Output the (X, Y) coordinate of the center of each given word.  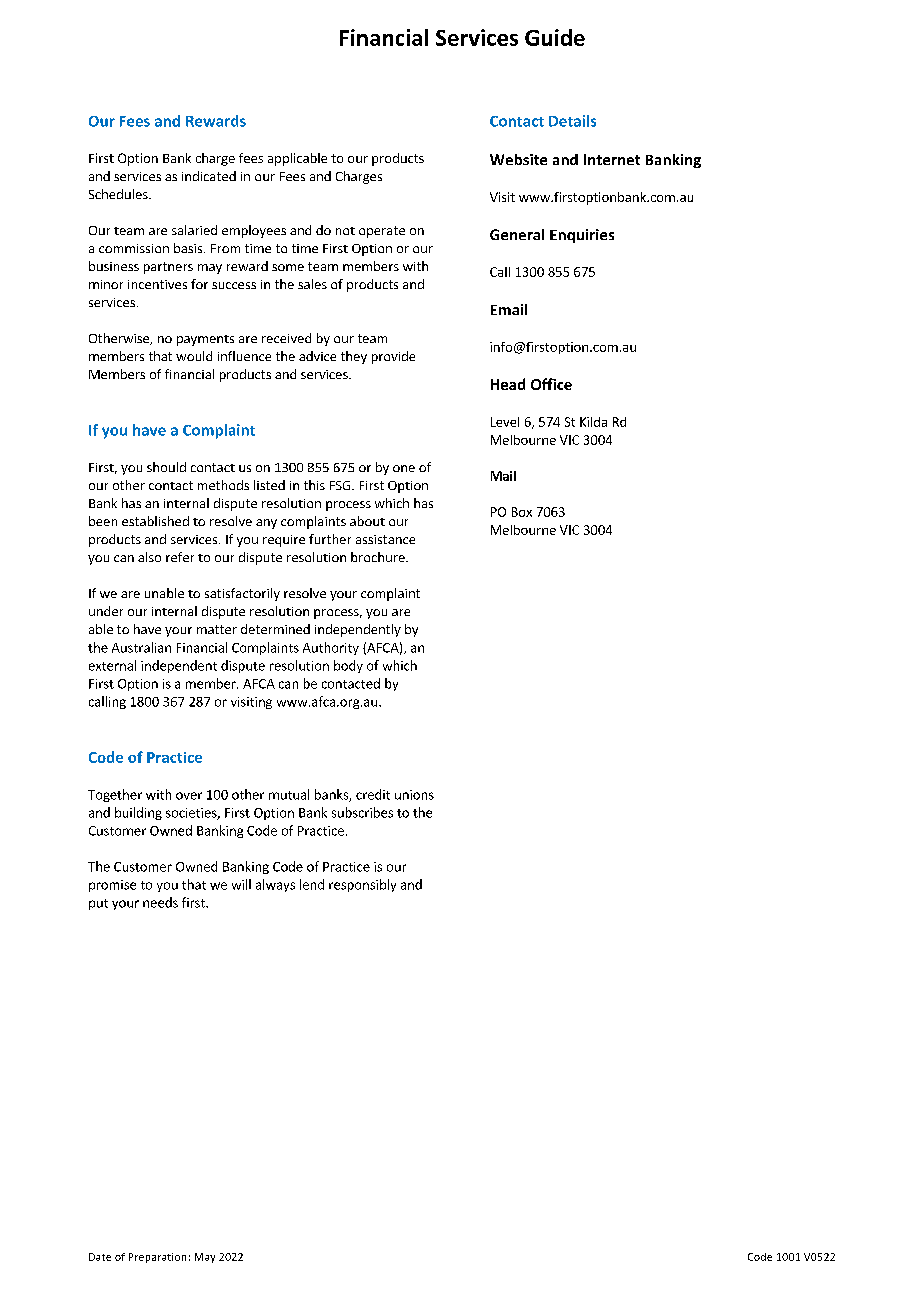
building (138, 813)
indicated (209, 176)
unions (414, 795)
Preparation (157, 1258)
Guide (555, 37)
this (314, 485)
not (345, 231)
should (166, 467)
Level (505, 422)
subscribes (362, 812)
